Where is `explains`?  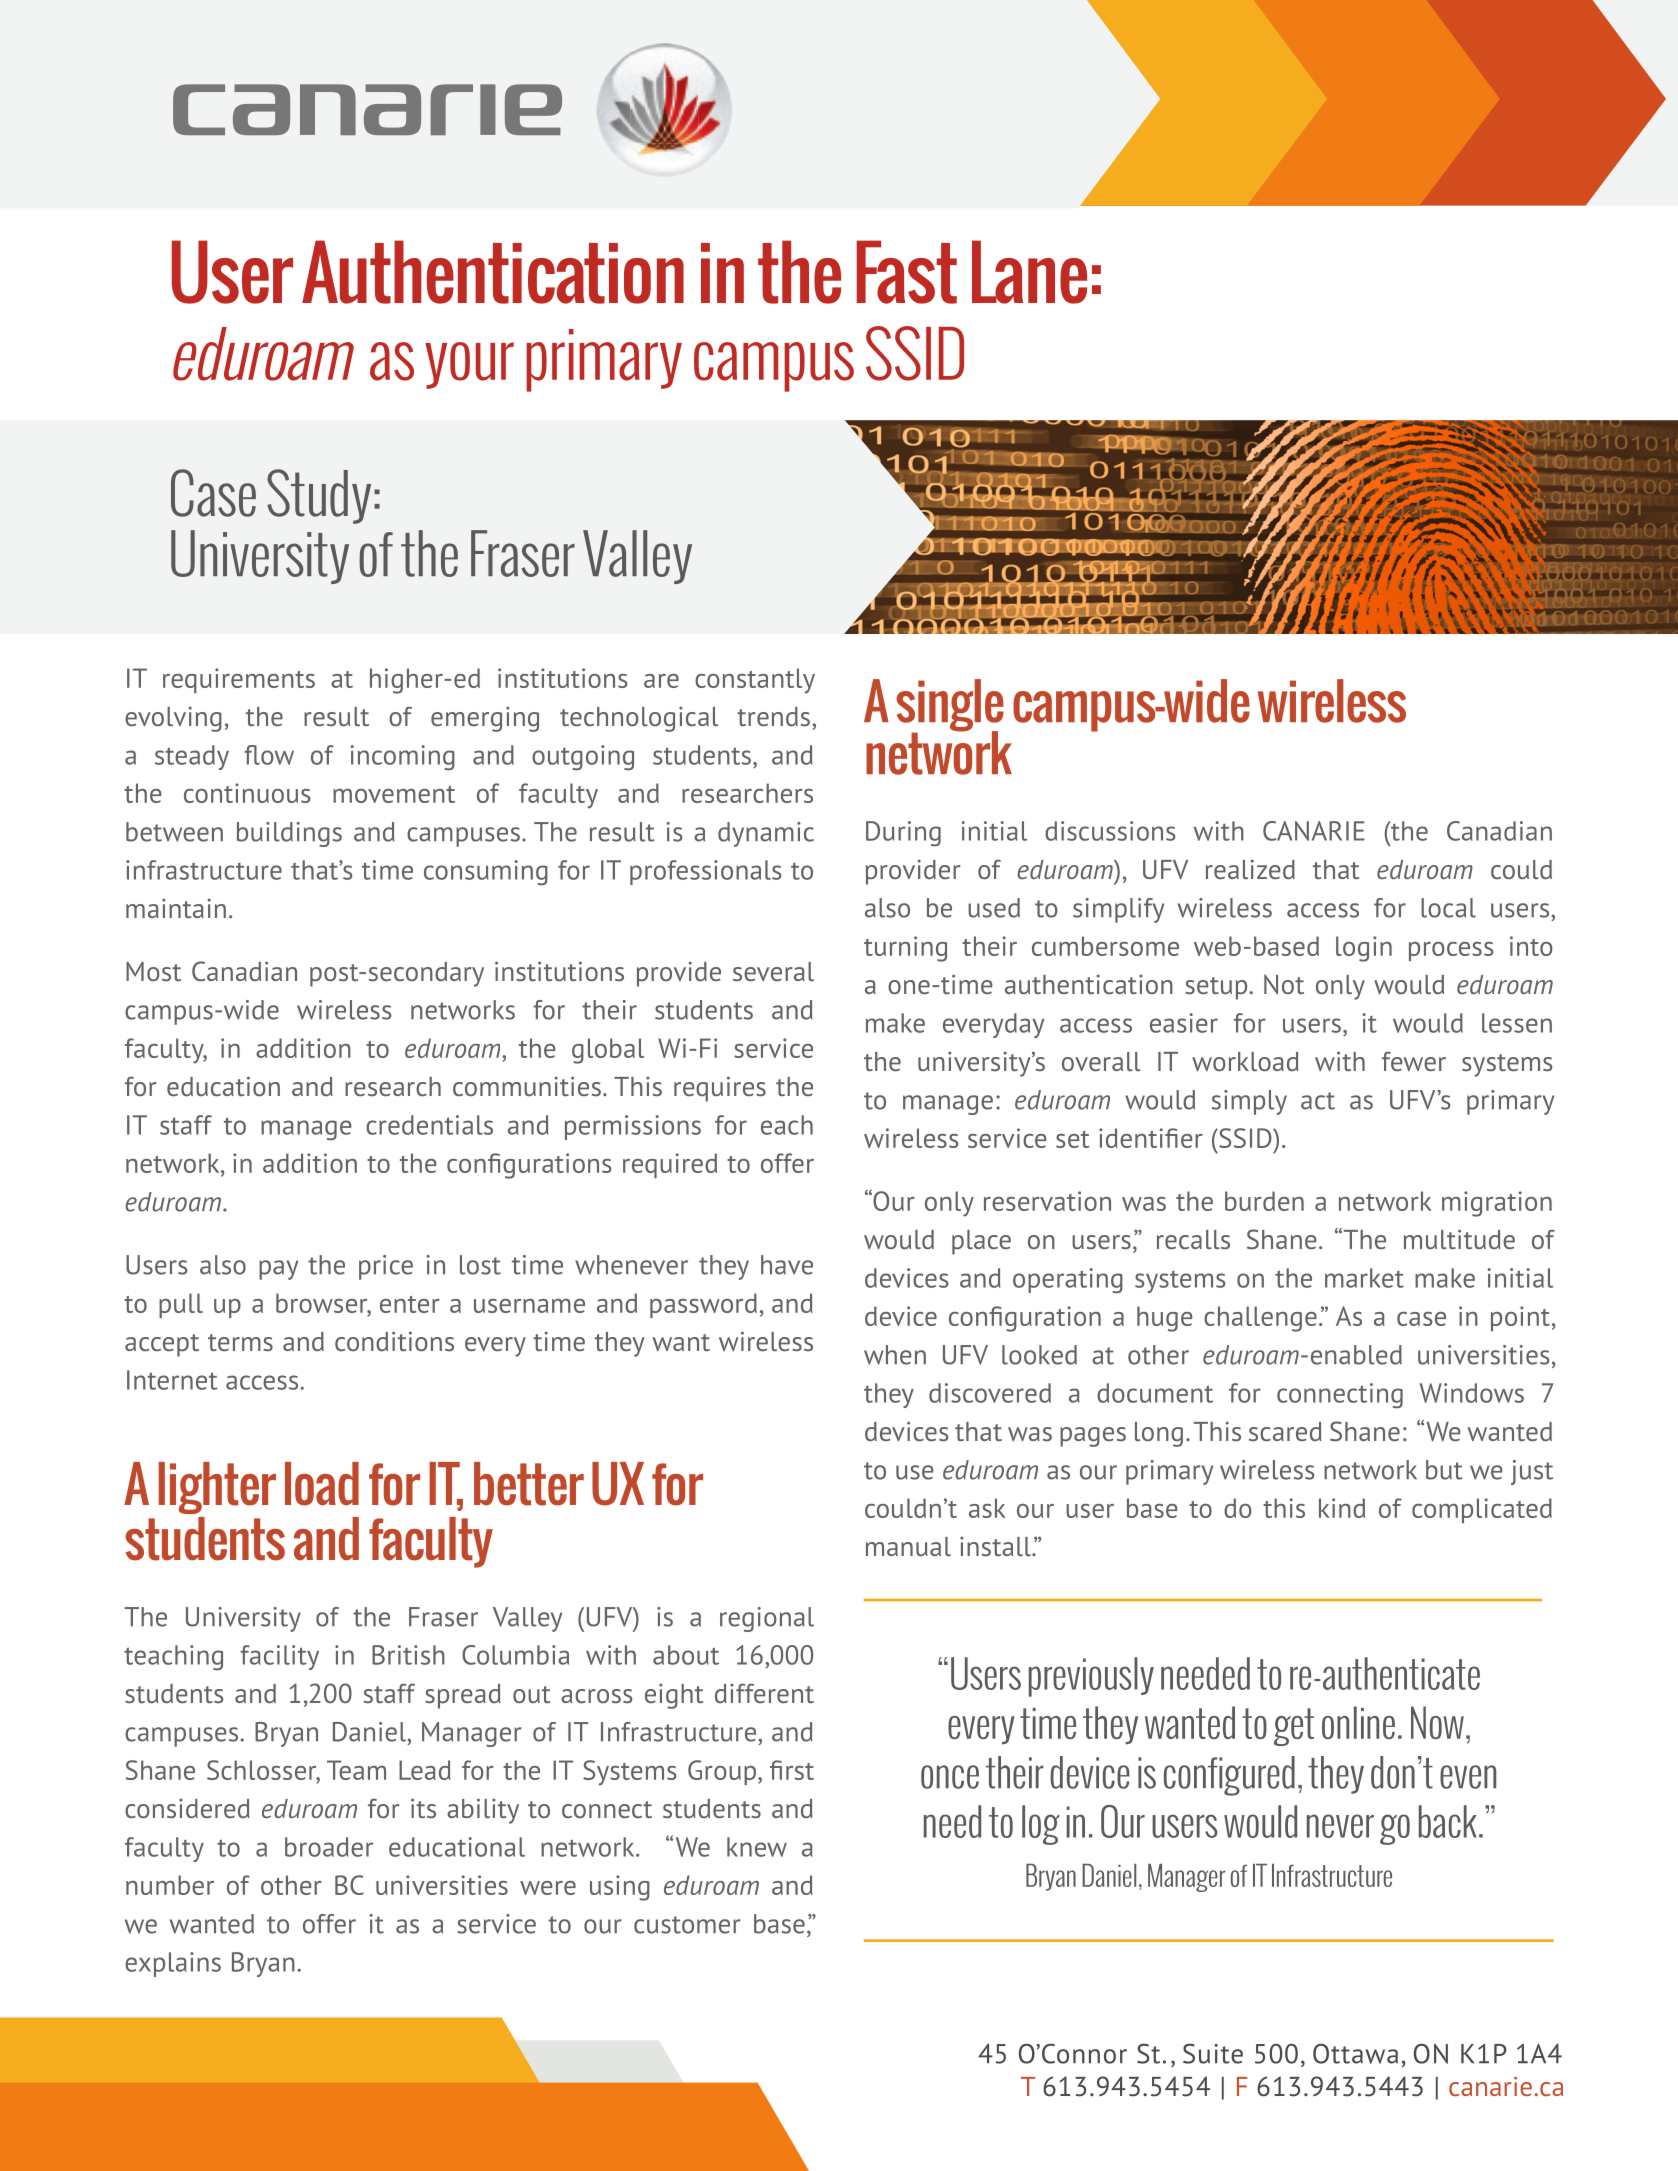 explains is located at coordinates (173, 1964).
